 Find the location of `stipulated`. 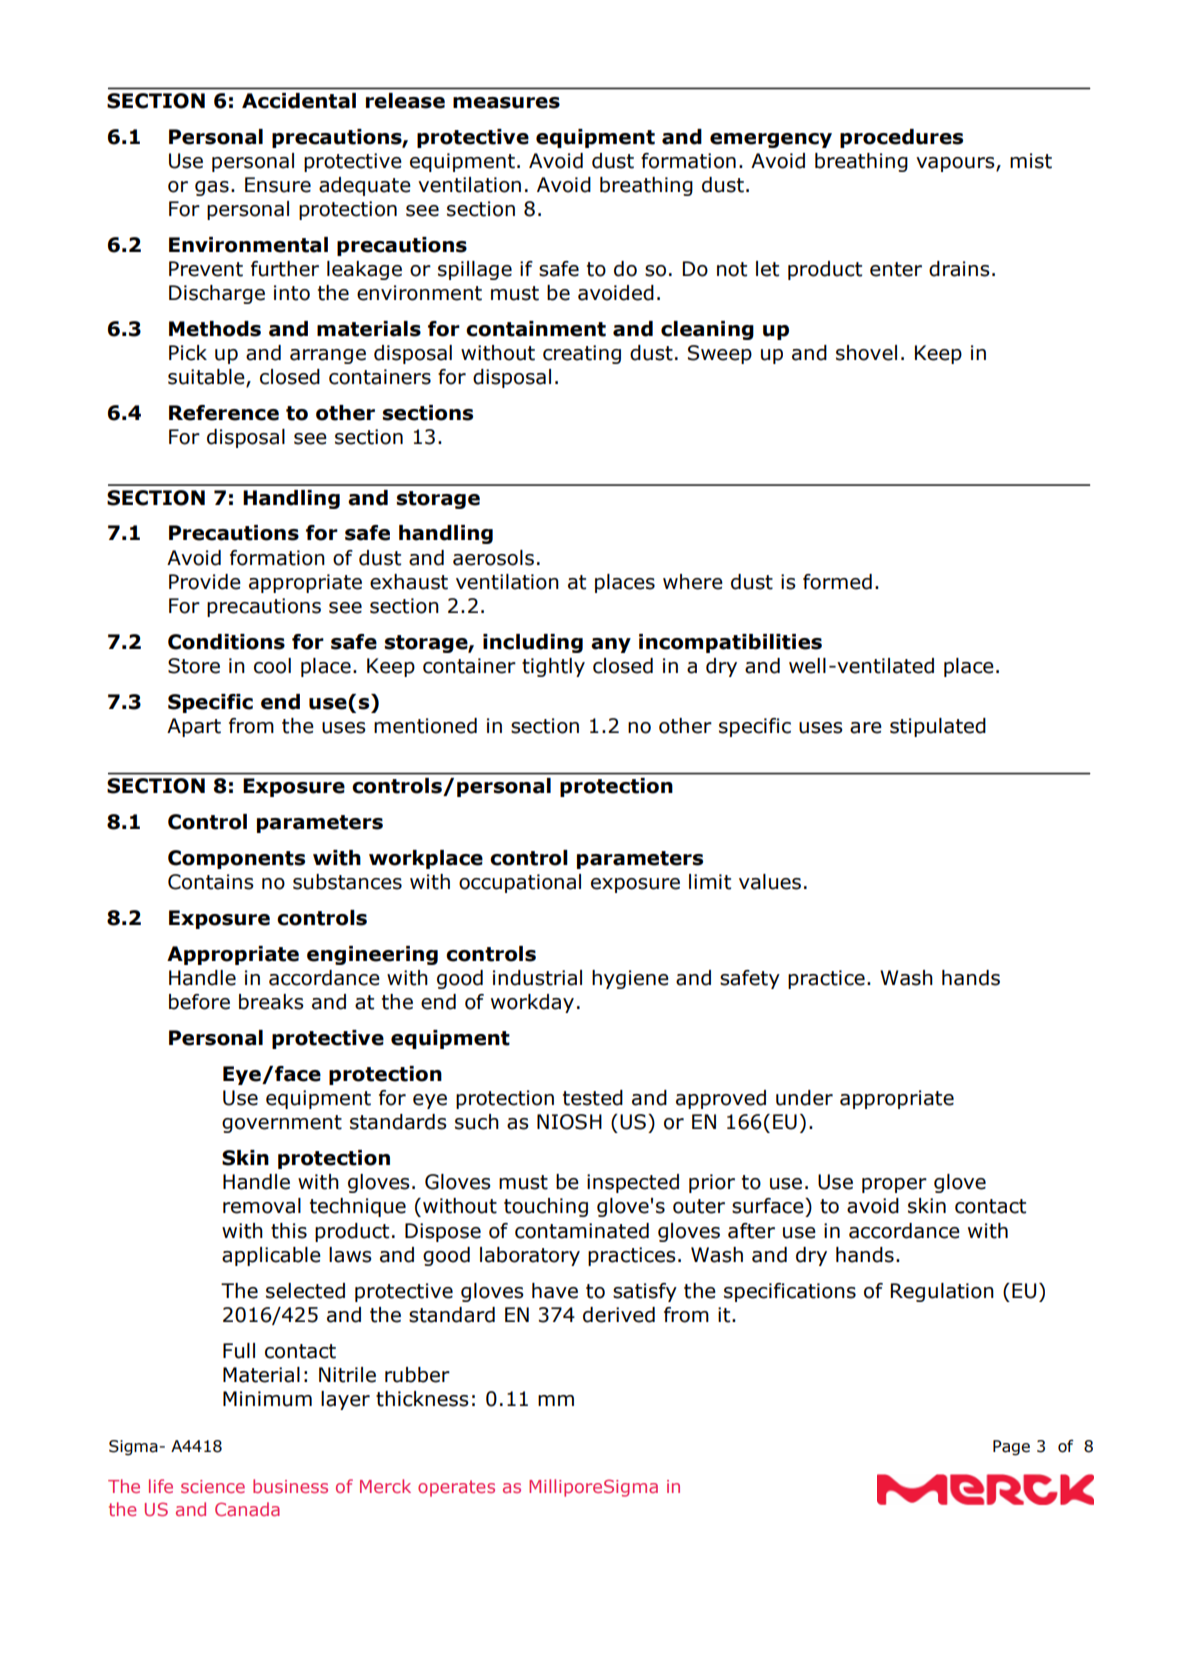

stipulated is located at coordinates (938, 727).
